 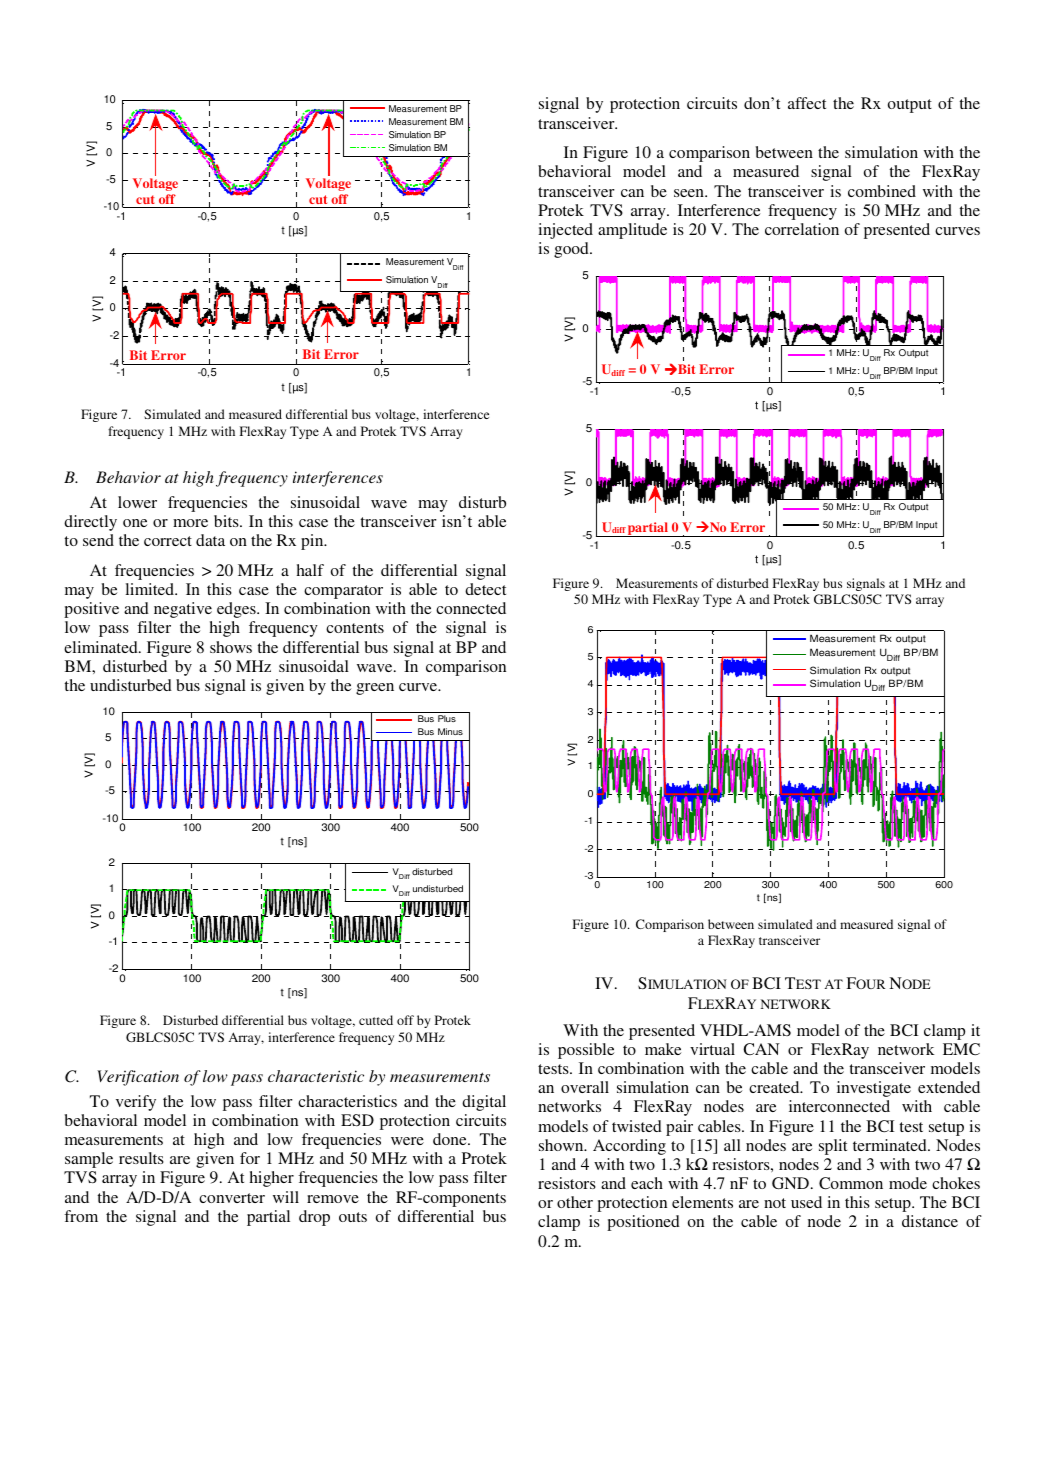 I want to click on amplitude, so click(x=632, y=231).
